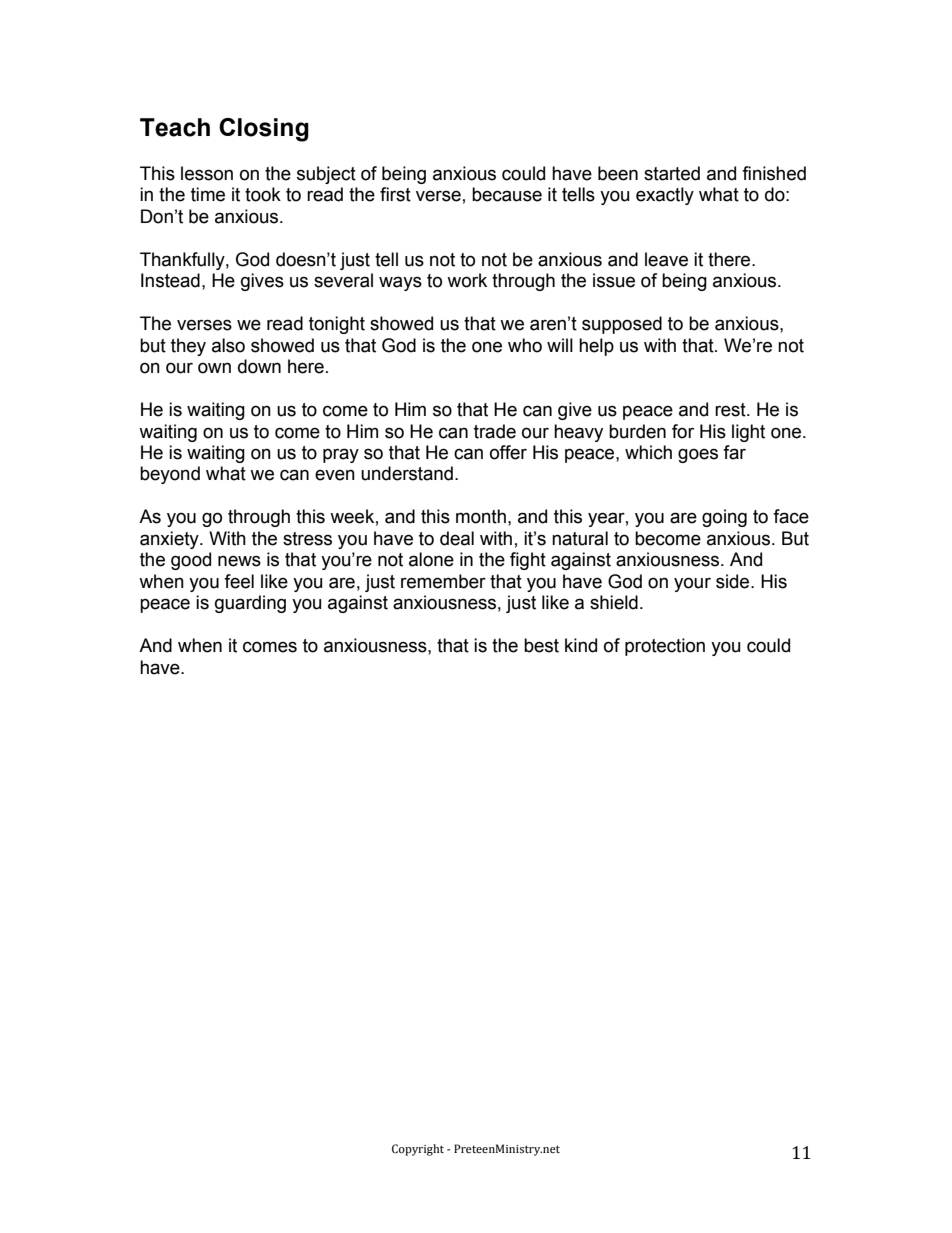 Image resolution: width=952 pixels, height=1233 pixels. I want to click on because, so click(507, 194).
